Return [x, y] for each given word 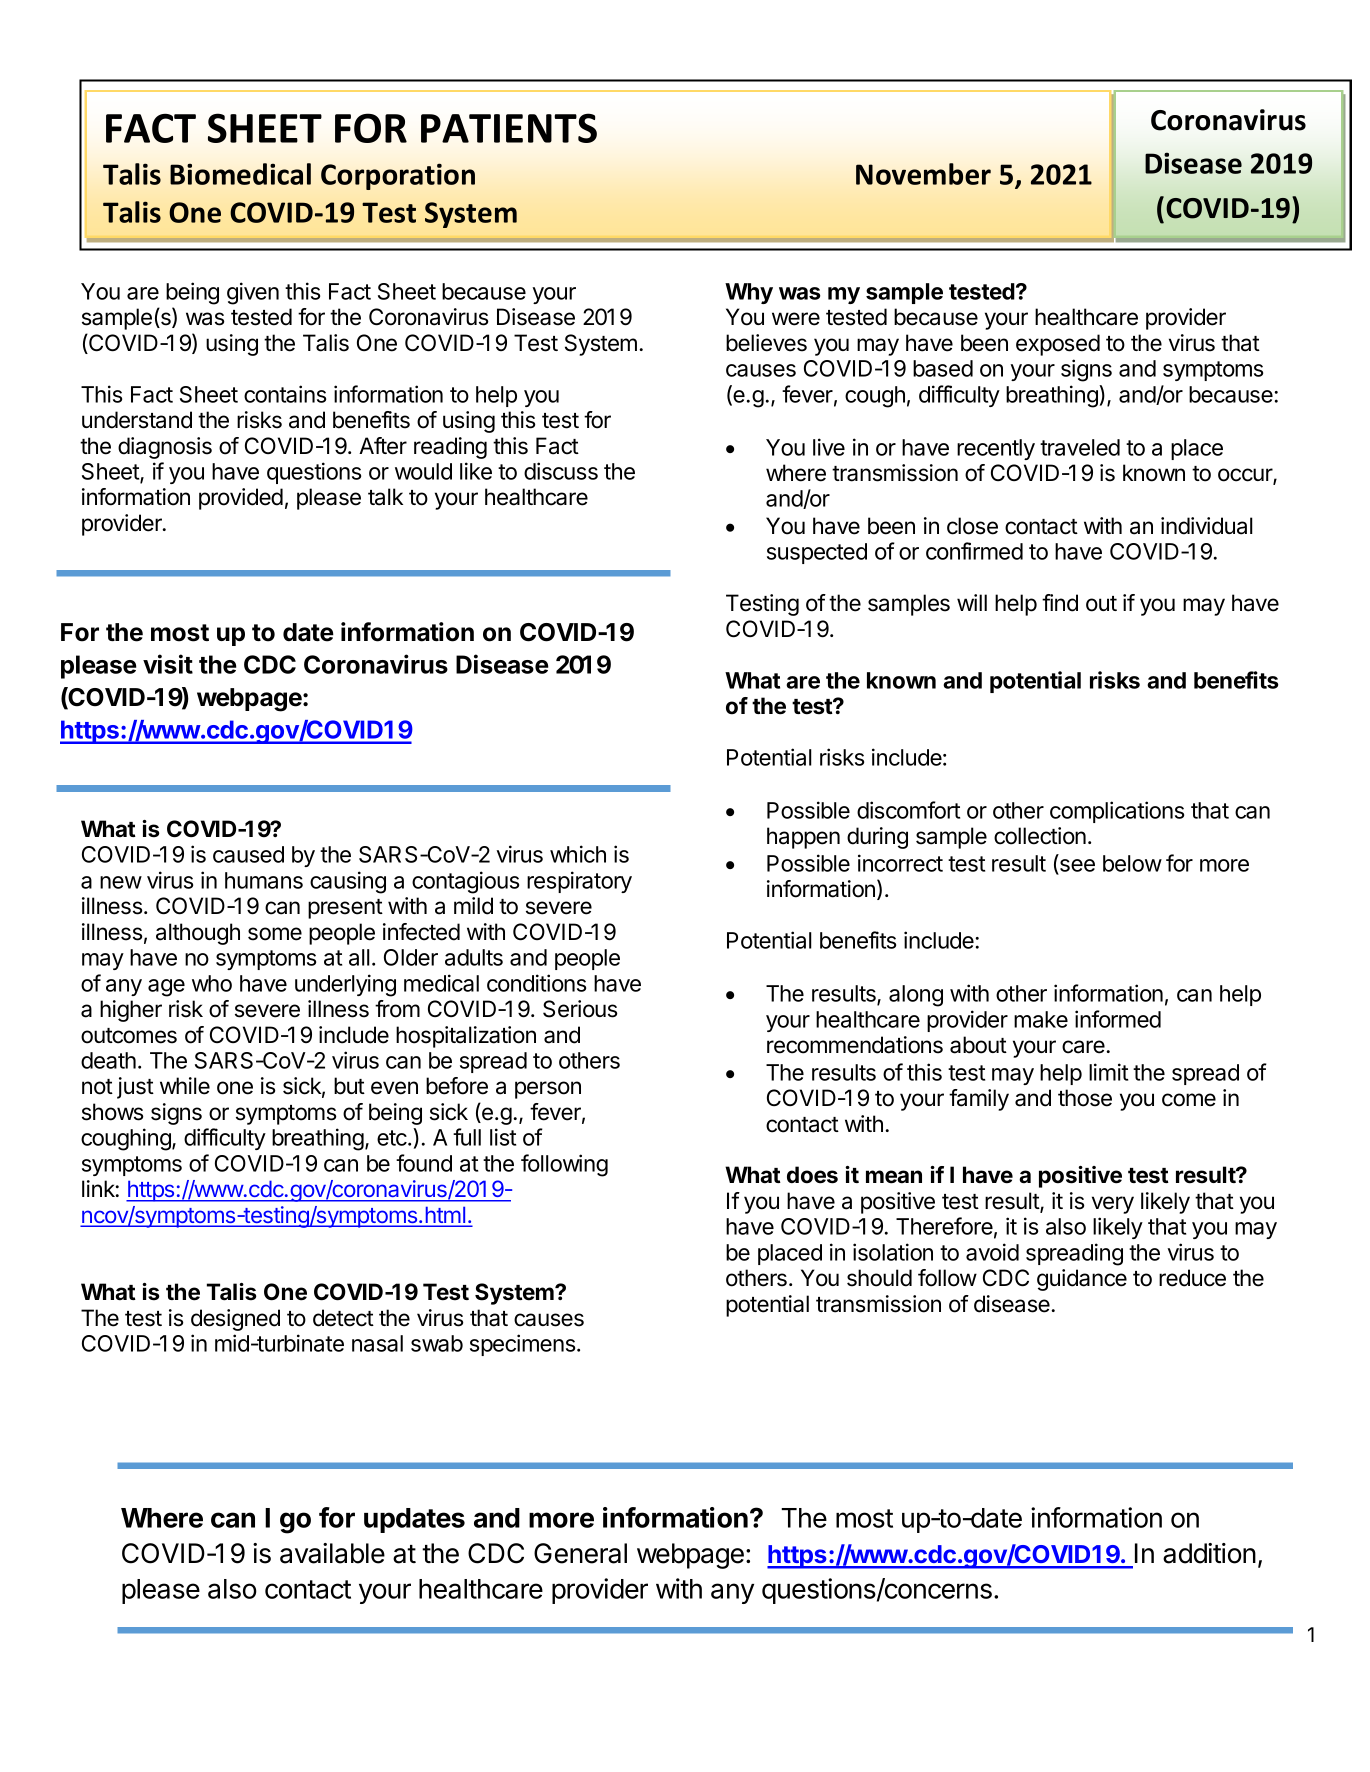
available [332, 1553]
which [578, 854]
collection [1040, 836]
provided [241, 499]
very [1113, 1205]
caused [248, 854]
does [812, 1175]
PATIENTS [509, 128]
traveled [1080, 447]
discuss [561, 471]
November [923, 174]
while [185, 1086]
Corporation [398, 177]
